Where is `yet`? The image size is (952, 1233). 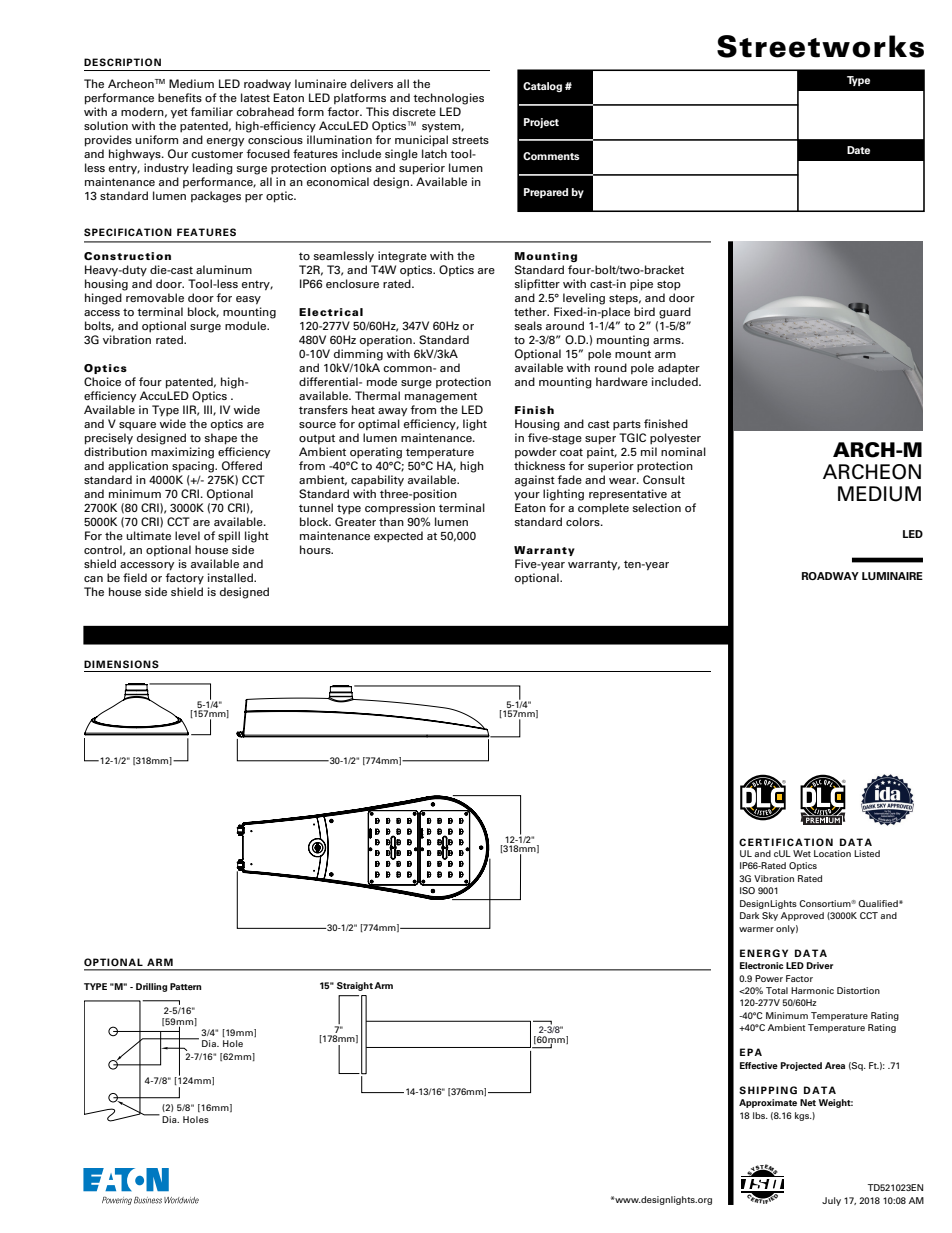 yet is located at coordinates (179, 113).
